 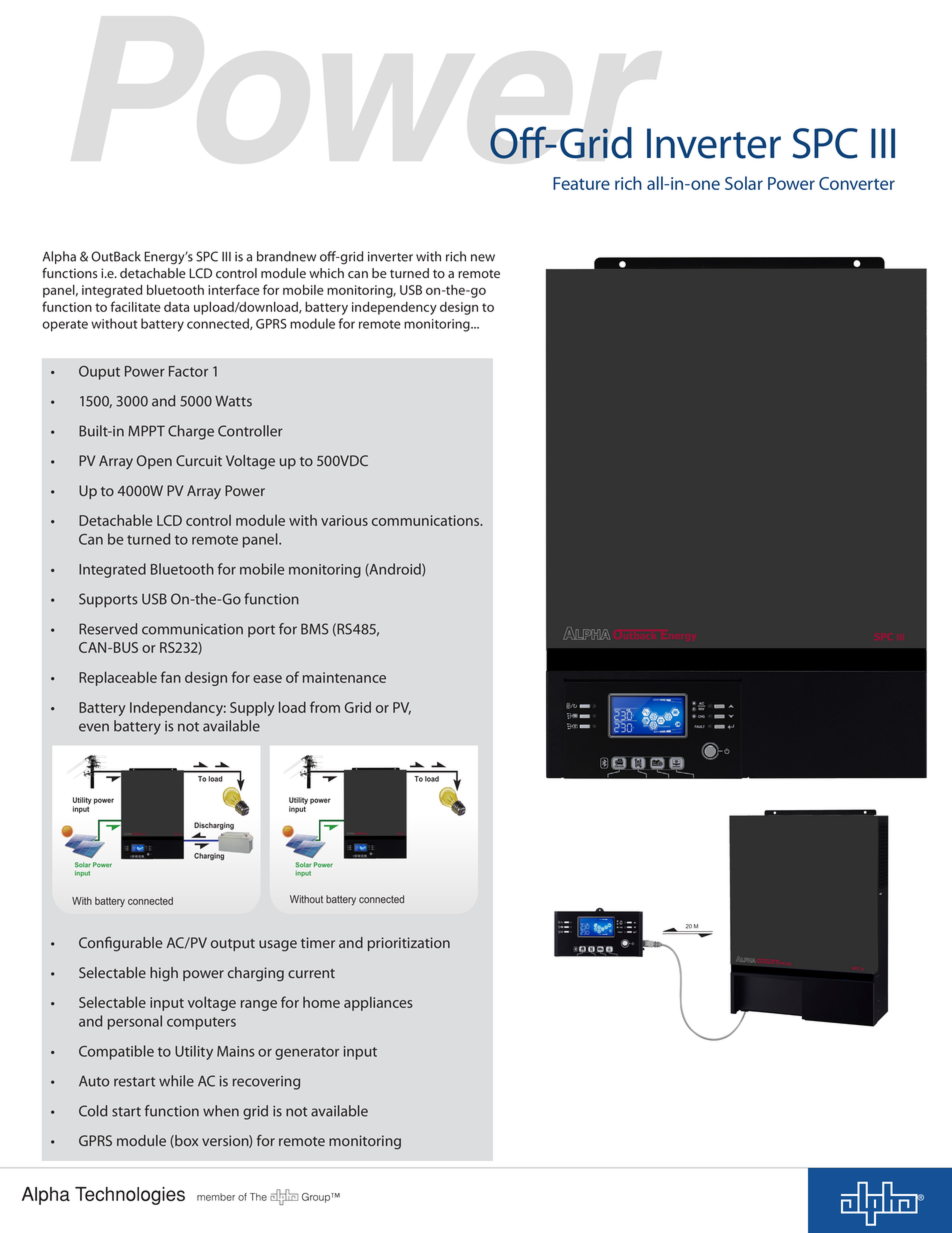 What do you see at coordinates (171, 677) in the page?
I see `fan` at bounding box center [171, 677].
